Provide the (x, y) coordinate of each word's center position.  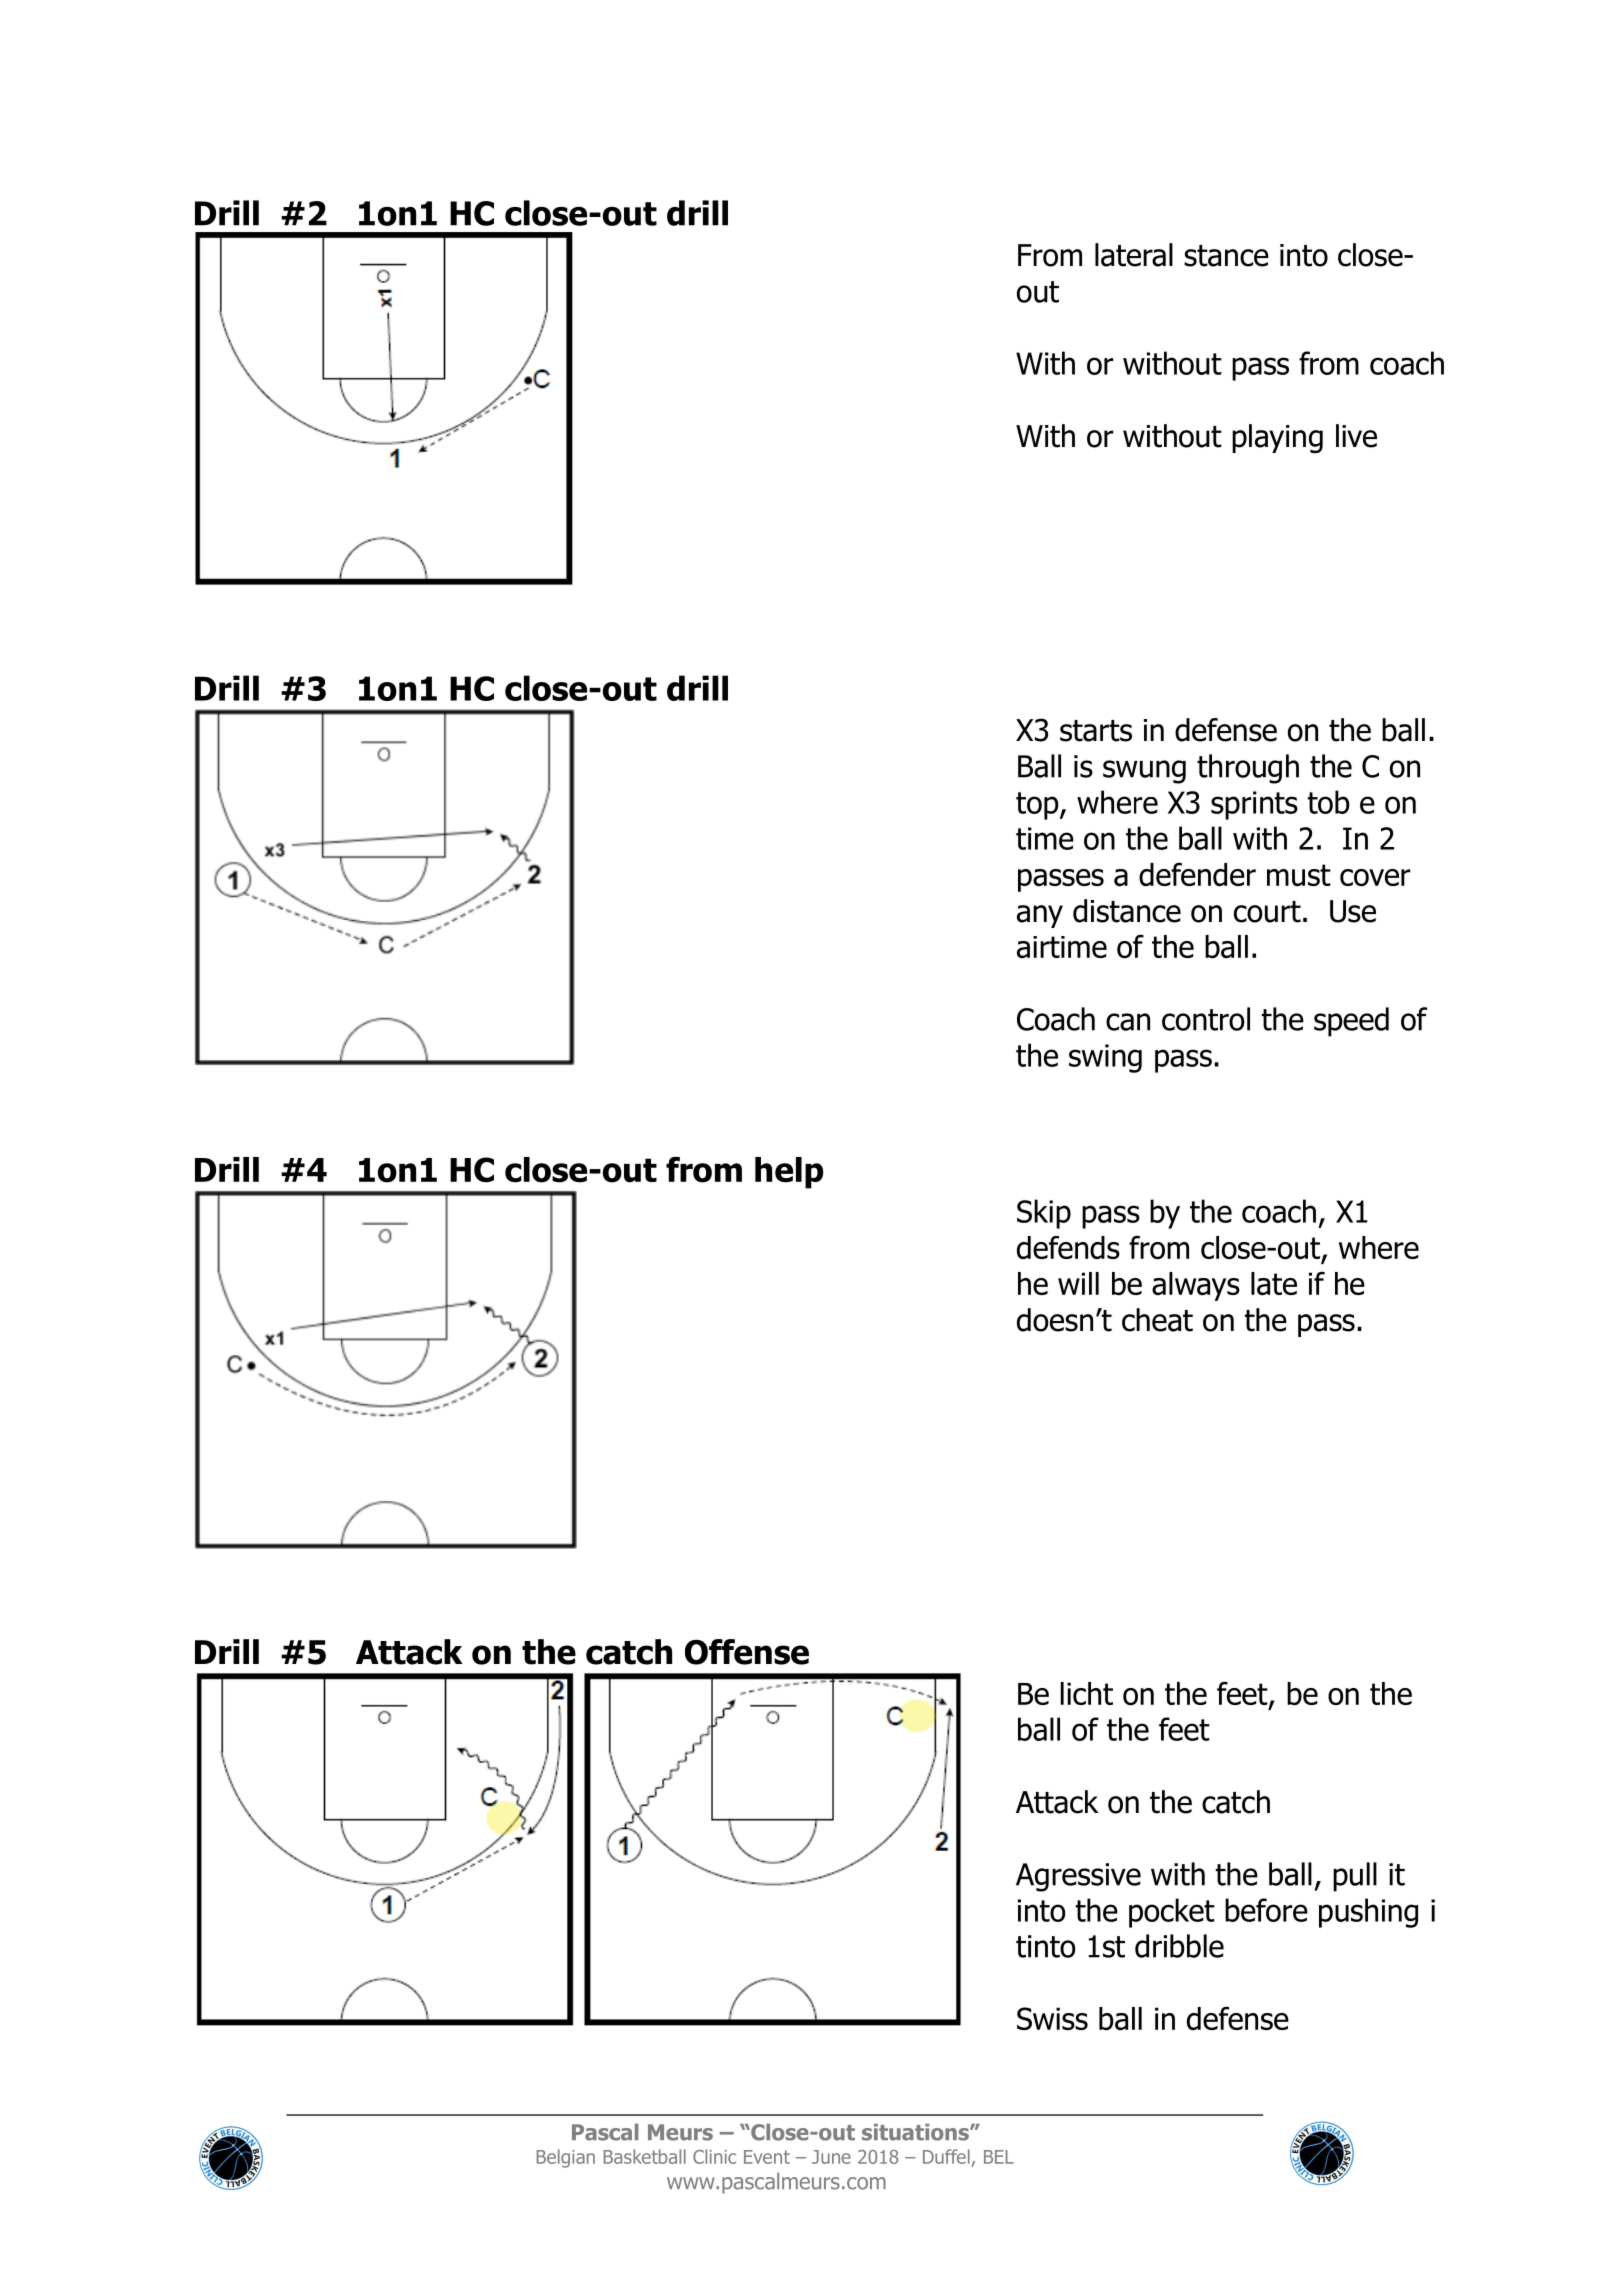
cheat (1157, 1320)
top (1038, 806)
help (789, 1173)
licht (1086, 1693)
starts (1096, 731)
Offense (747, 1652)
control (1206, 1019)
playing (1277, 438)
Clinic (714, 2156)
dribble (1179, 1946)
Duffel (946, 2156)
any (1040, 916)
